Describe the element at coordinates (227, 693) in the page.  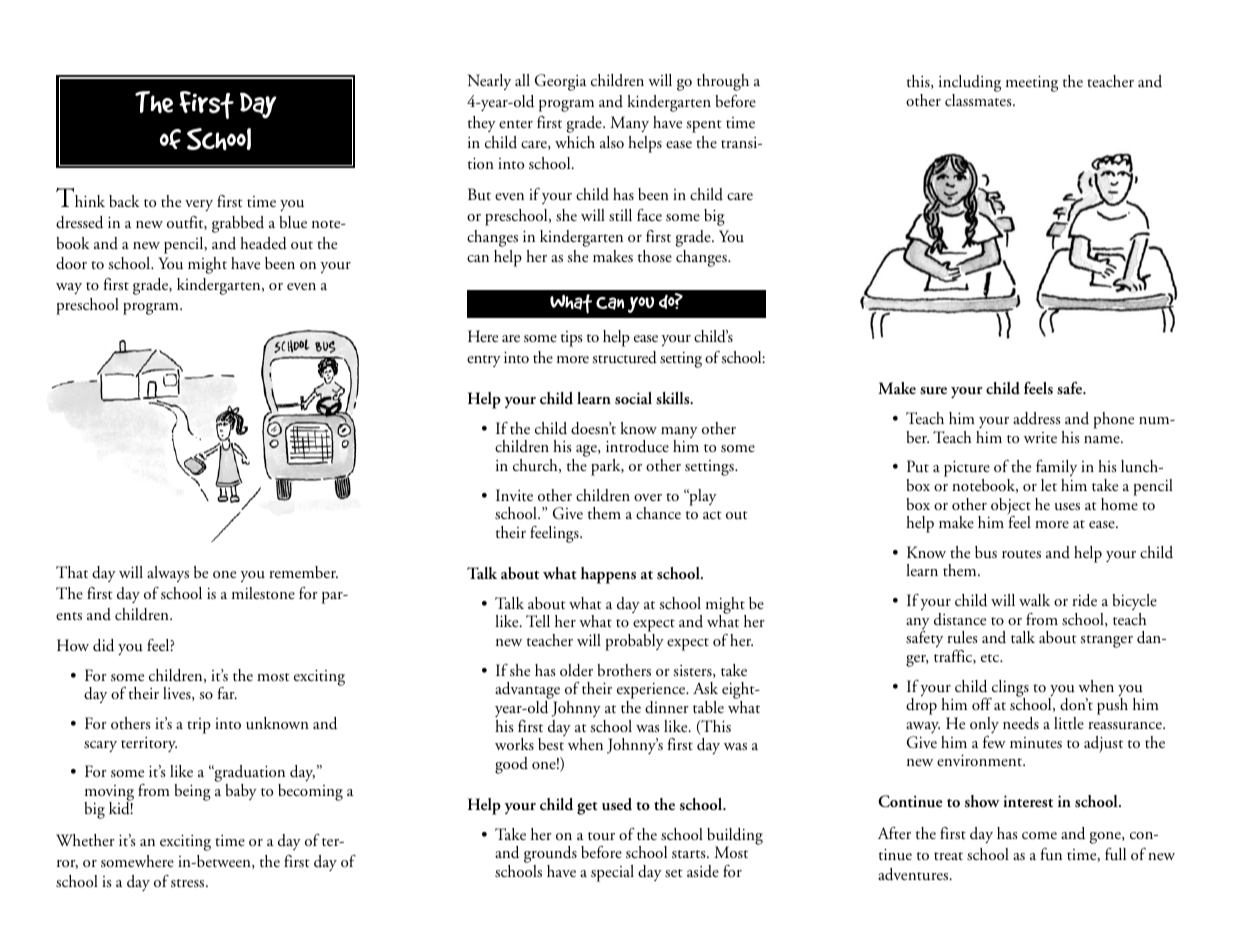
I see `far` at that location.
